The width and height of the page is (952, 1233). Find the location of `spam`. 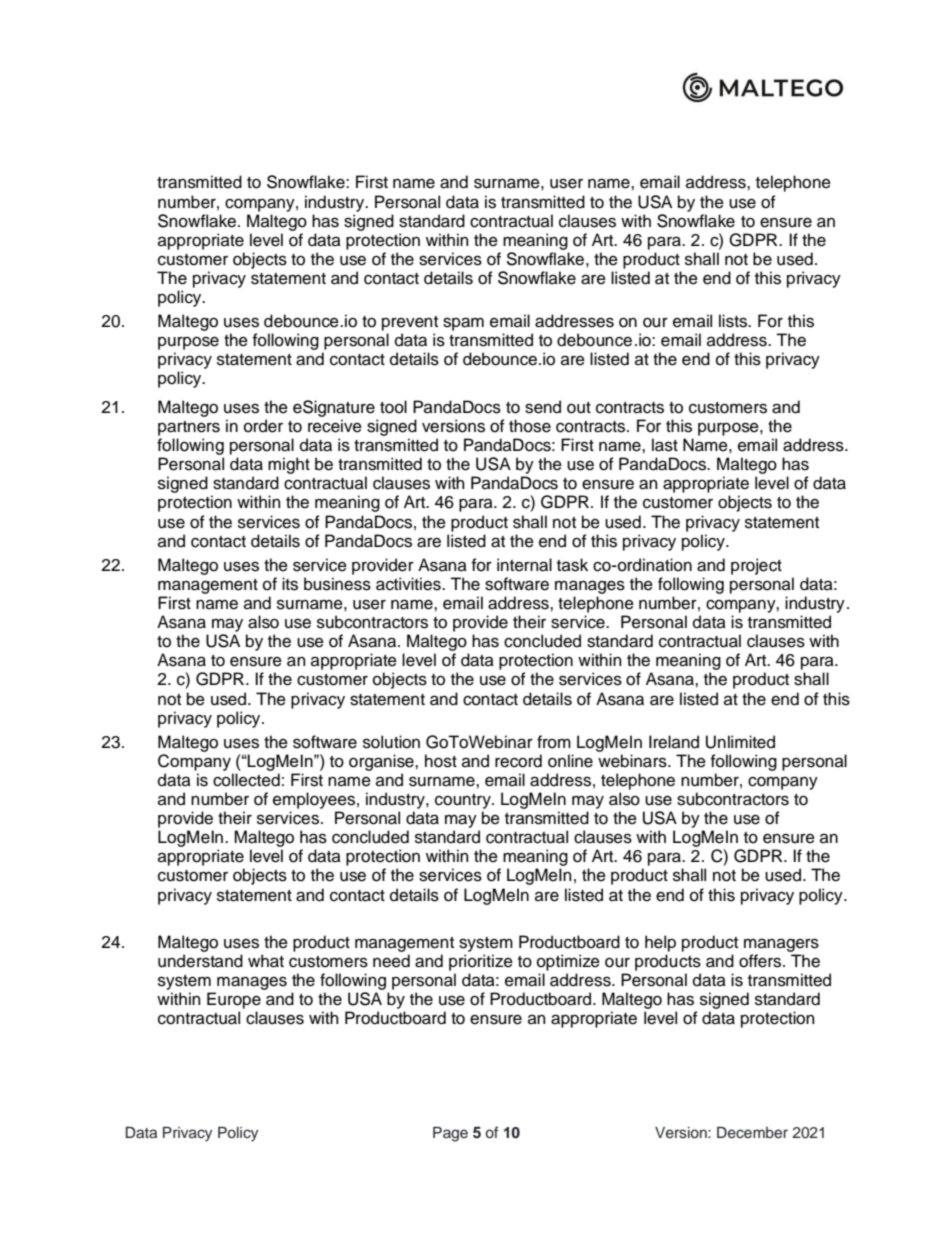

spam is located at coordinates (463, 324).
